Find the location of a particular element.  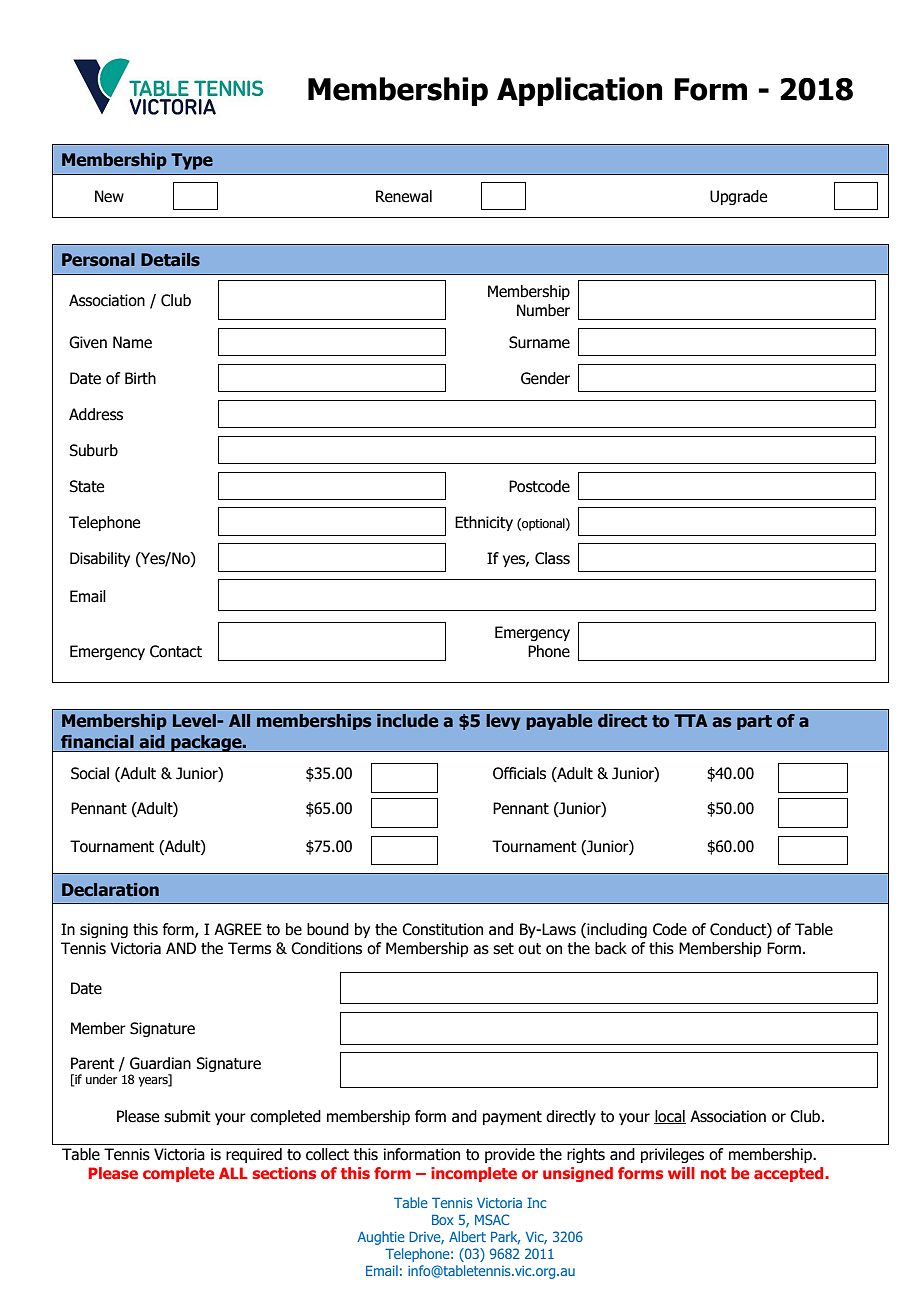

submit is located at coordinates (187, 1116).
